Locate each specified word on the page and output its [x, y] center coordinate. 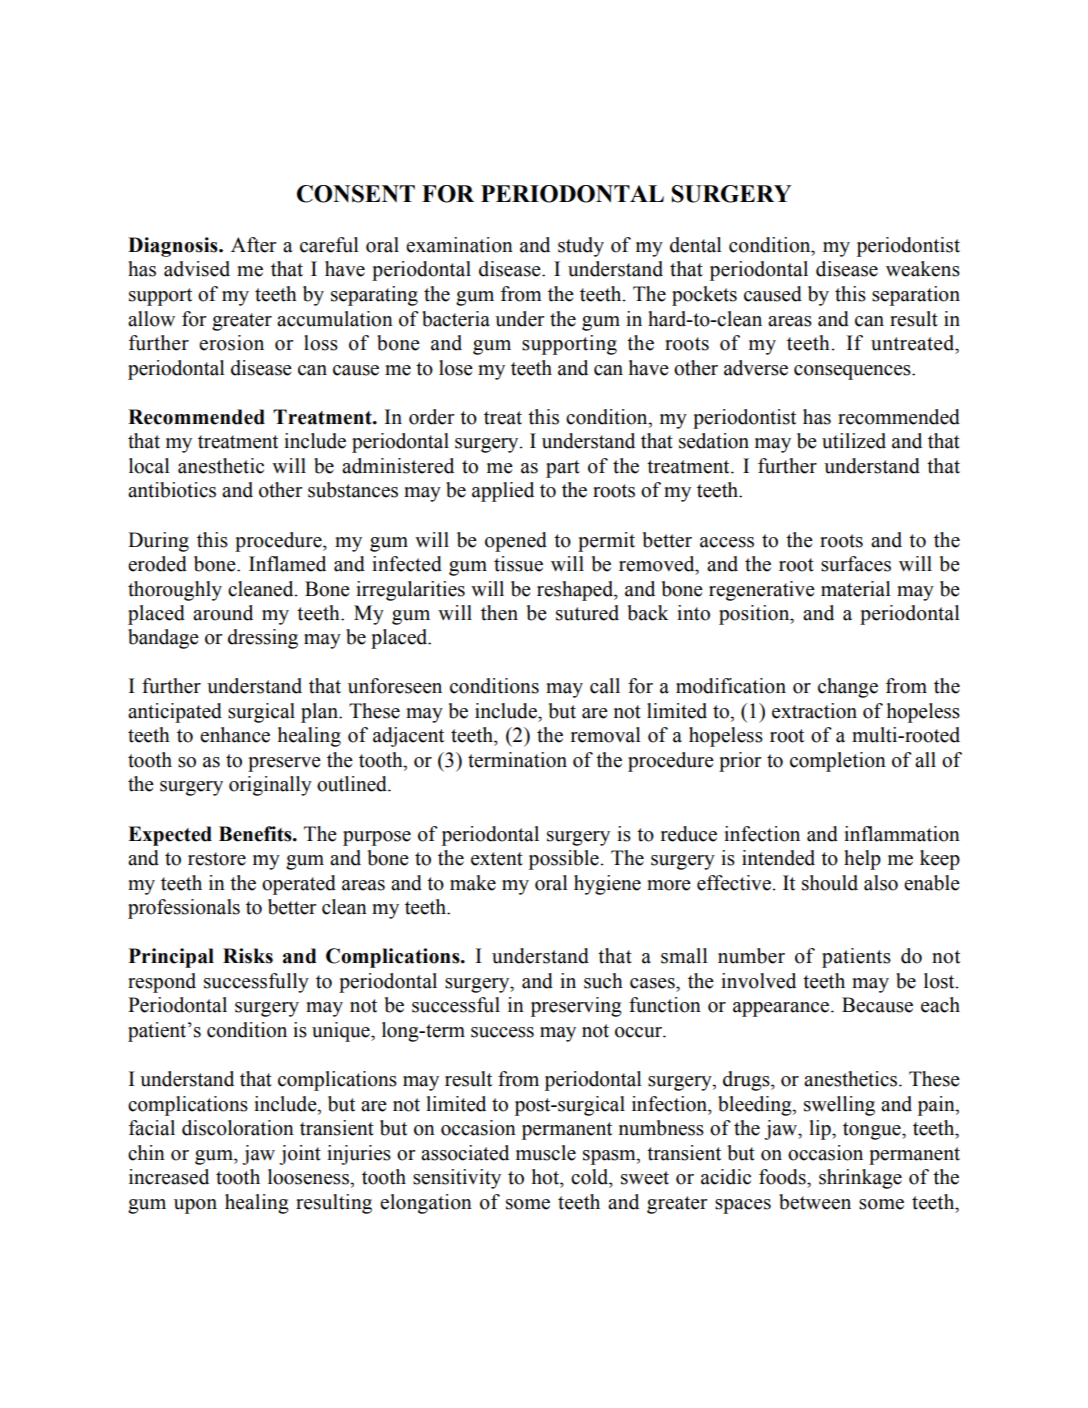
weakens [923, 269]
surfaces [856, 564]
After [253, 245]
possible [564, 860]
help [862, 860]
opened [516, 542]
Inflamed [287, 564]
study [581, 247]
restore [217, 859]
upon [195, 1206]
